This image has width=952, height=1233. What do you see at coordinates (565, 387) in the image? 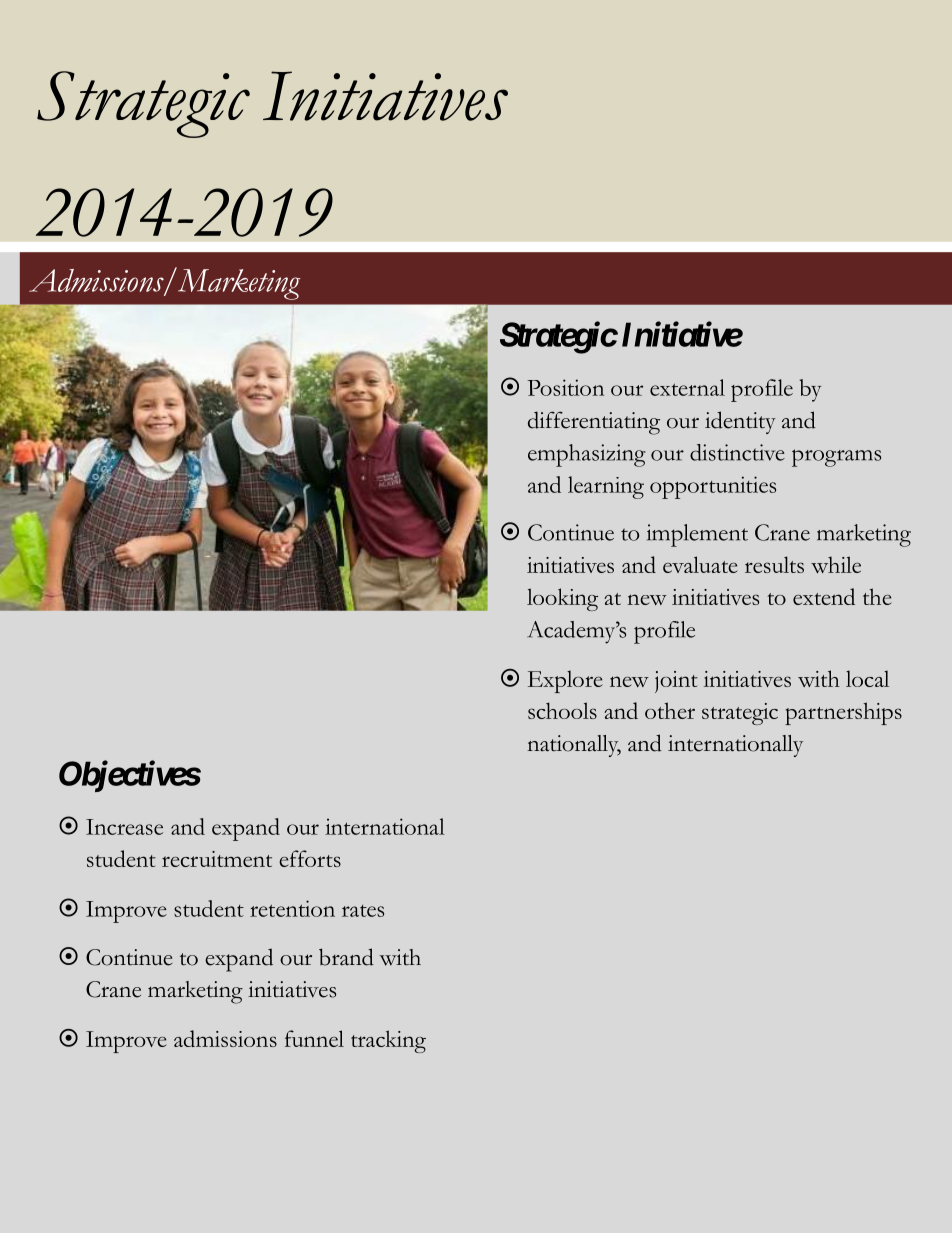
I see `Position` at bounding box center [565, 387].
